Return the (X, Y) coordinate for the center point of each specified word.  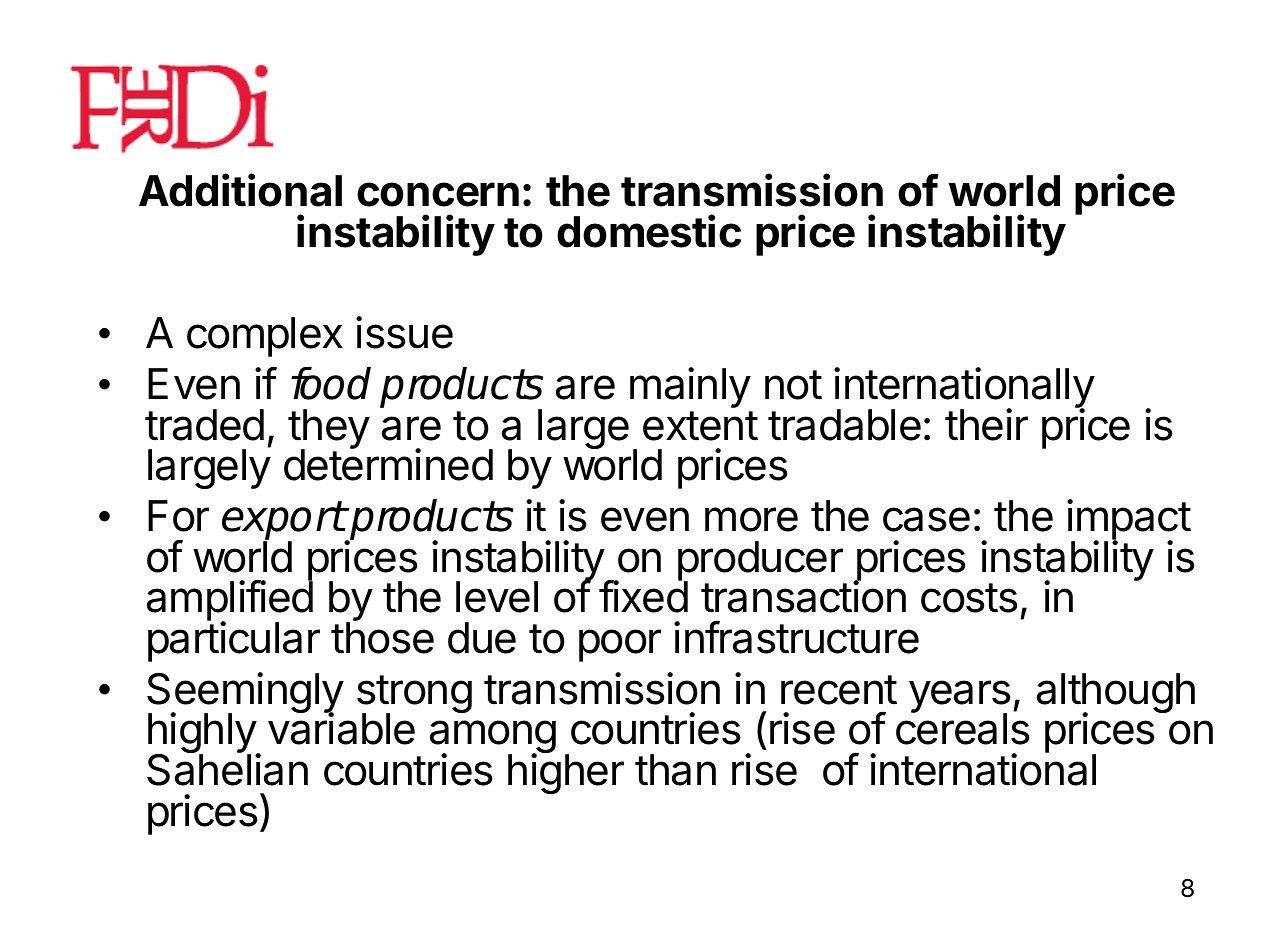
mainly (690, 387)
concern (438, 194)
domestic (649, 231)
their (986, 424)
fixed (643, 596)
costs (969, 598)
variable (341, 728)
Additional (240, 190)
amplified (230, 602)
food (331, 383)
